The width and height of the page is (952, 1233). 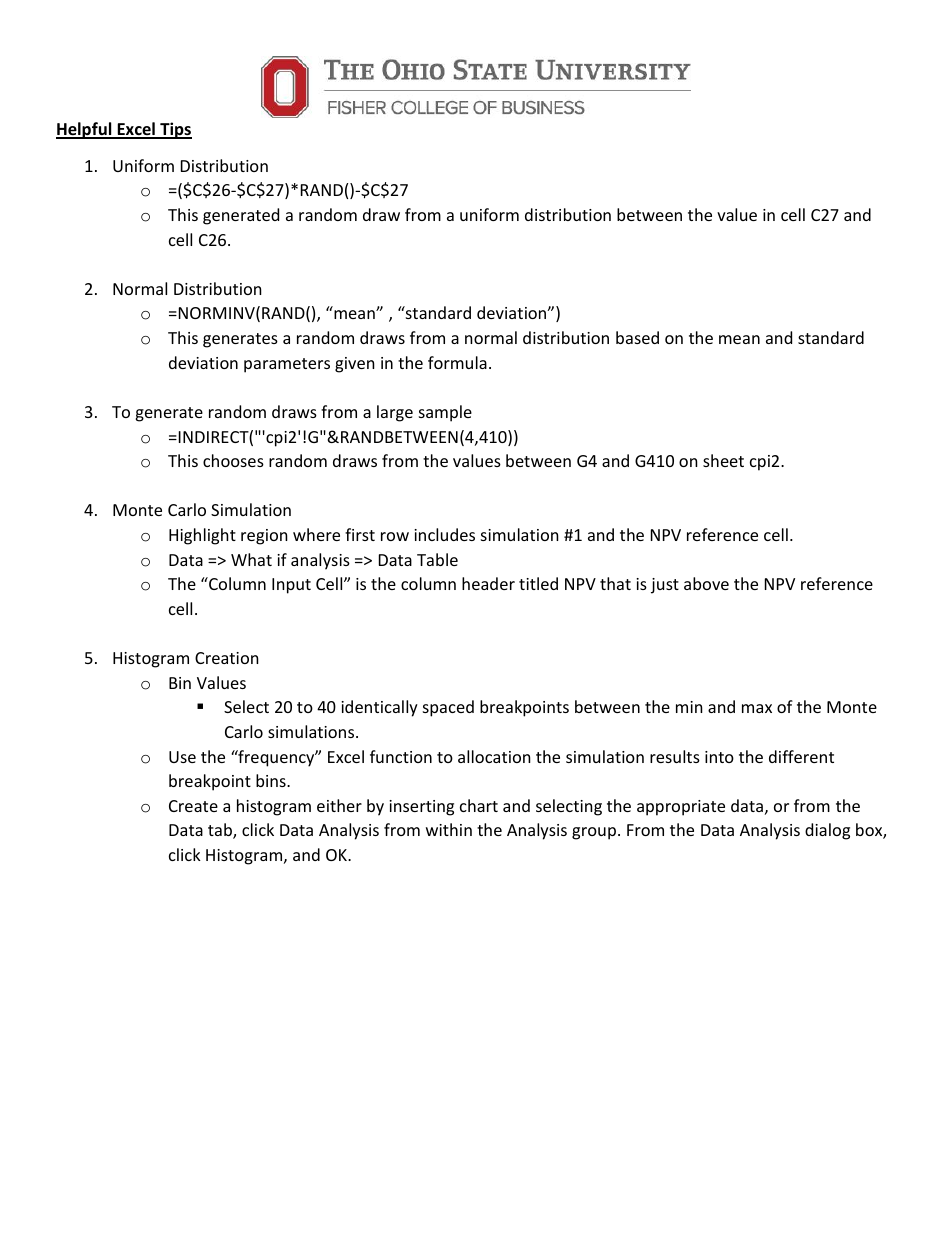 I want to click on parameters, so click(x=287, y=365).
